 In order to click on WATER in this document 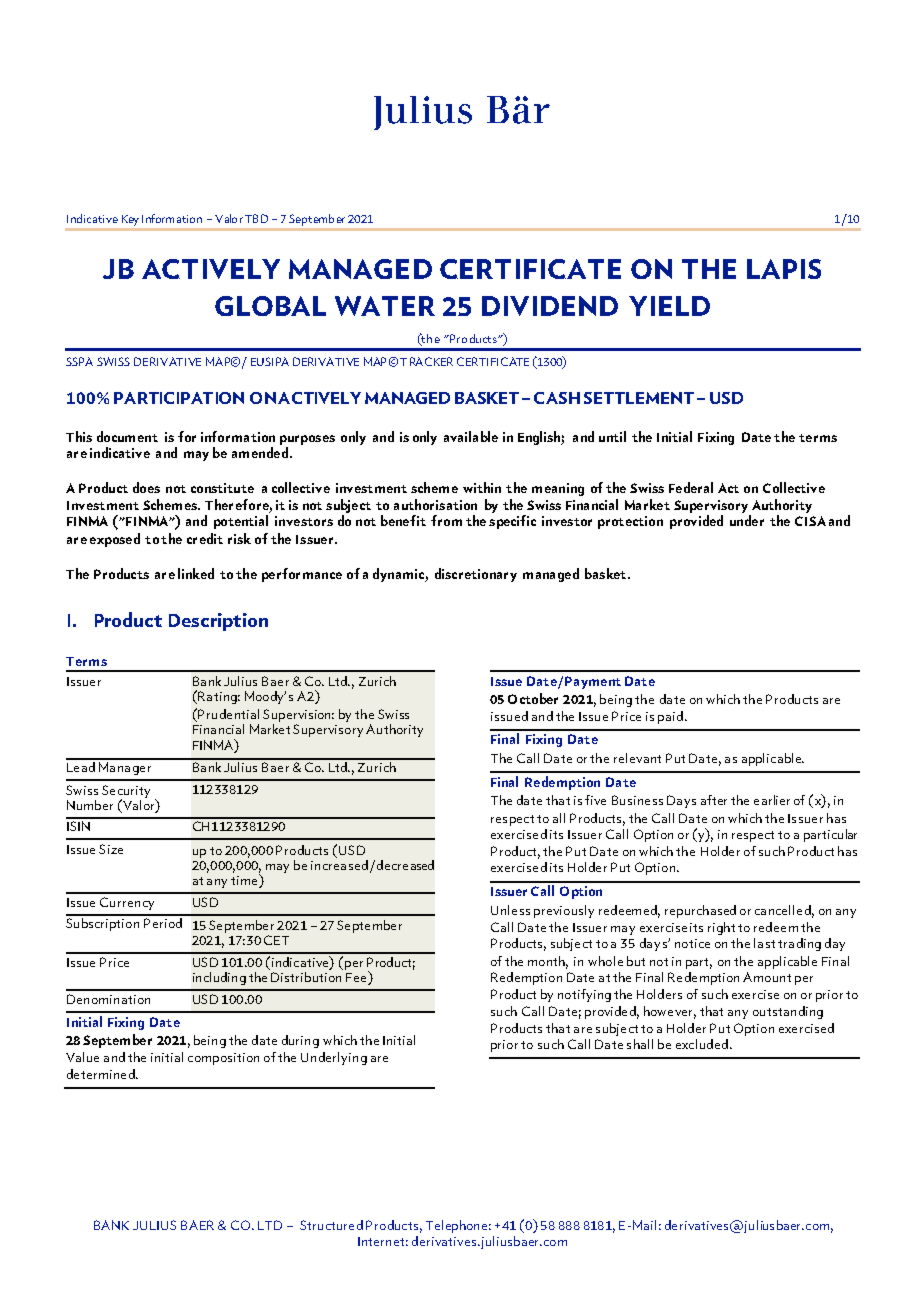, I will do `click(385, 306)`.
